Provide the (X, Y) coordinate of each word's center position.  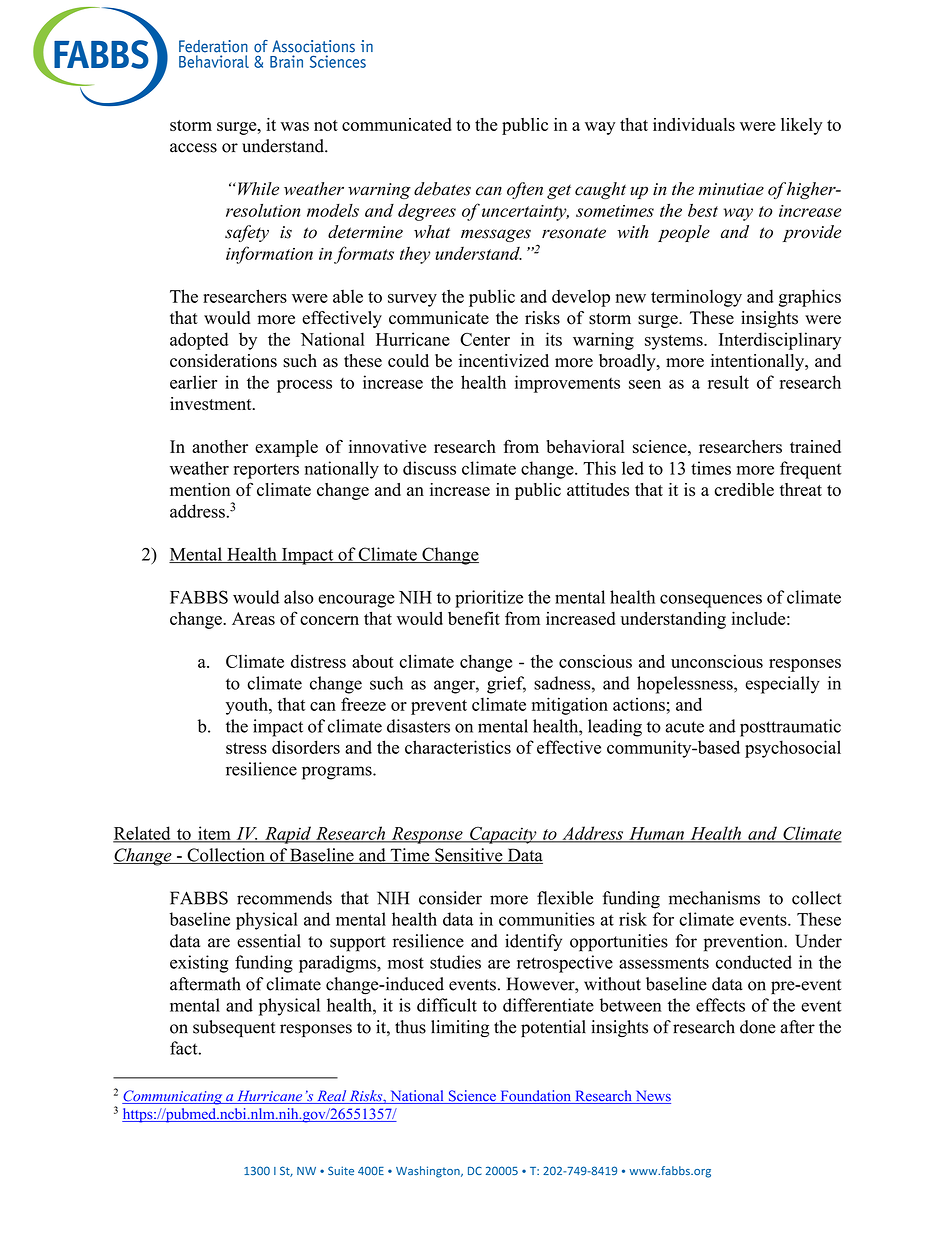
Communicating (173, 1097)
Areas (253, 618)
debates (442, 189)
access (193, 148)
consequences (711, 601)
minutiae (731, 189)
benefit (474, 618)
